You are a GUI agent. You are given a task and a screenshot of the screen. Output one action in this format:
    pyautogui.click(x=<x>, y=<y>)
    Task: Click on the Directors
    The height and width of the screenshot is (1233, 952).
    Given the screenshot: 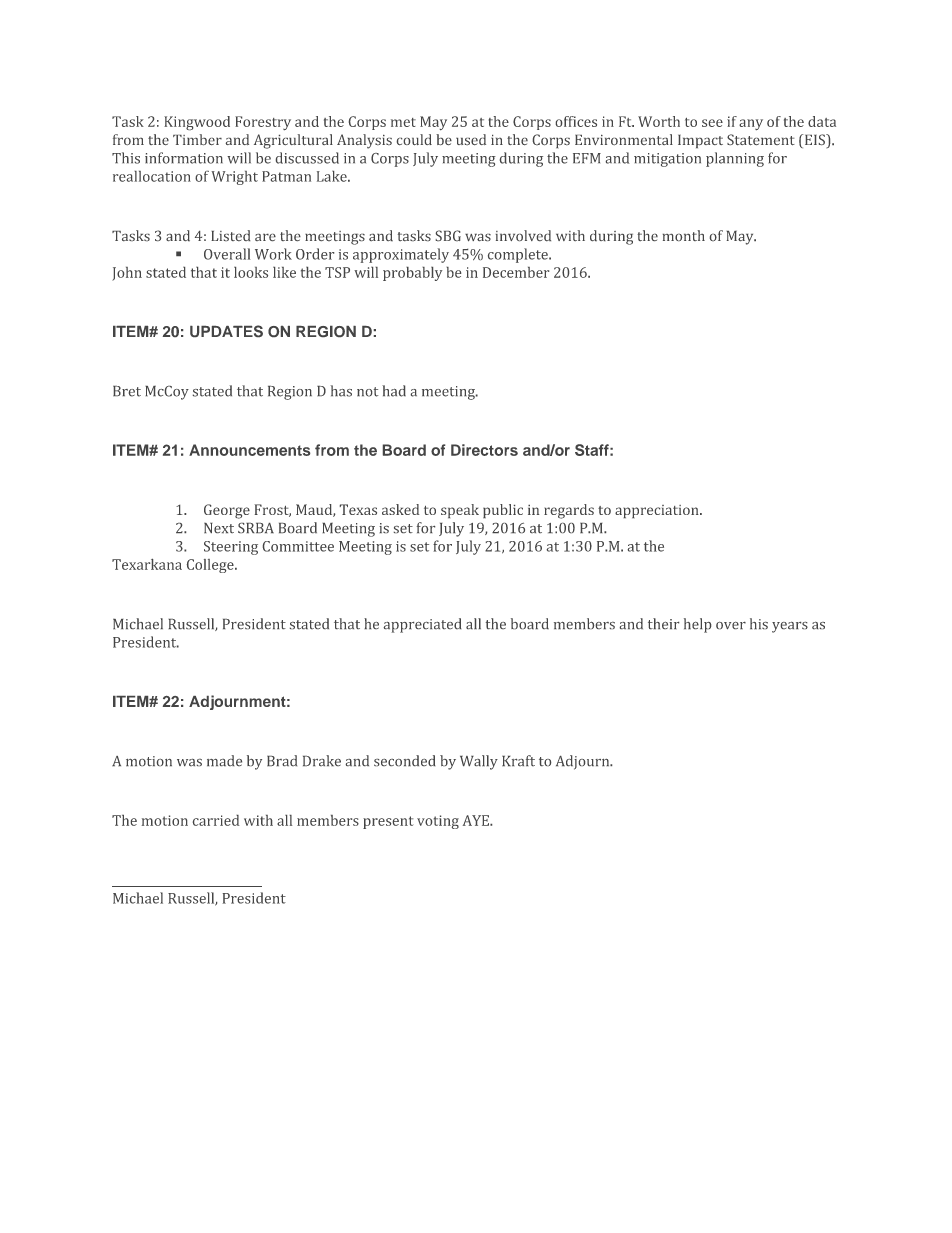 What is the action you would take?
    pyautogui.click(x=484, y=450)
